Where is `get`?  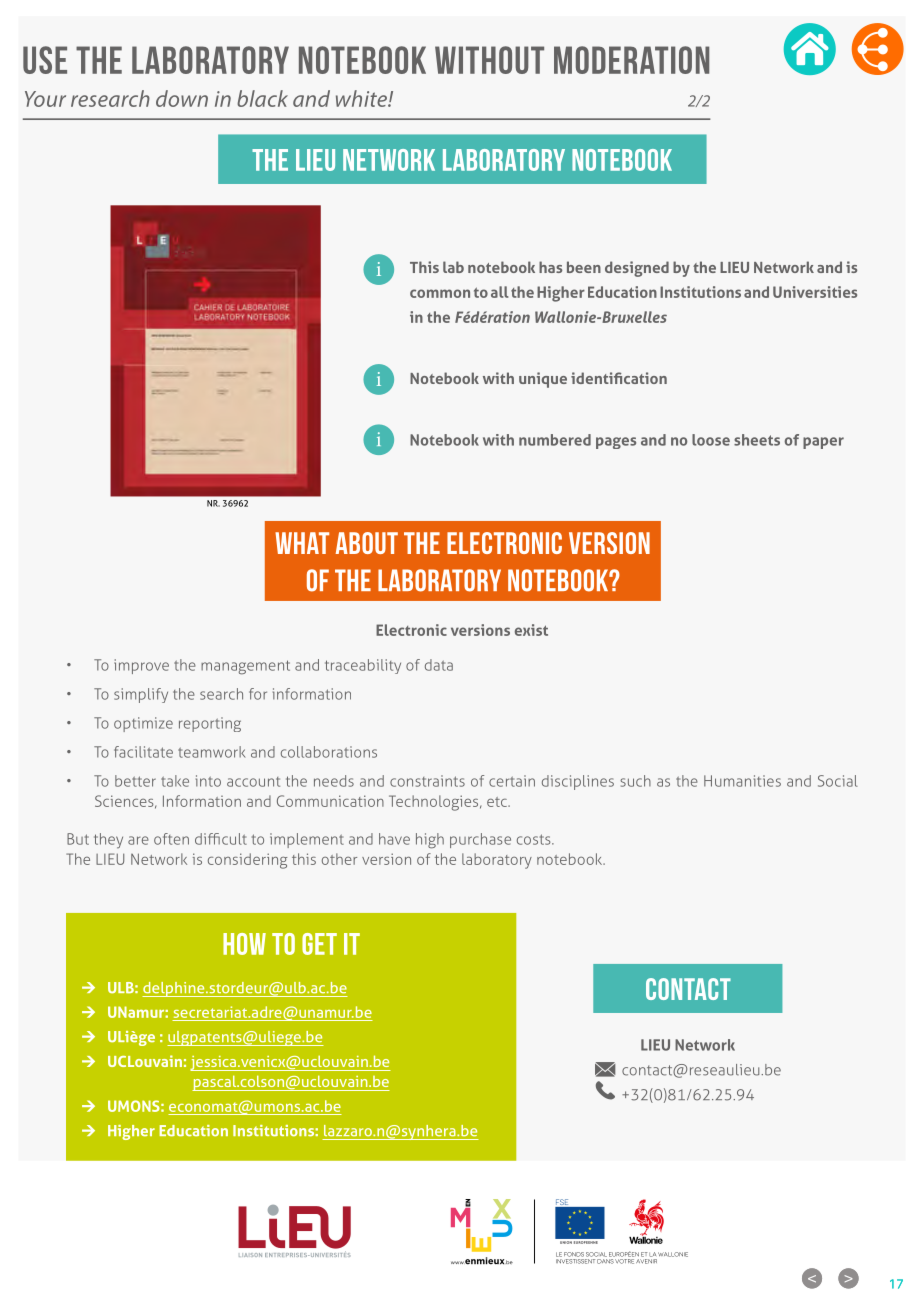
get is located at coordinates (319, 944).
